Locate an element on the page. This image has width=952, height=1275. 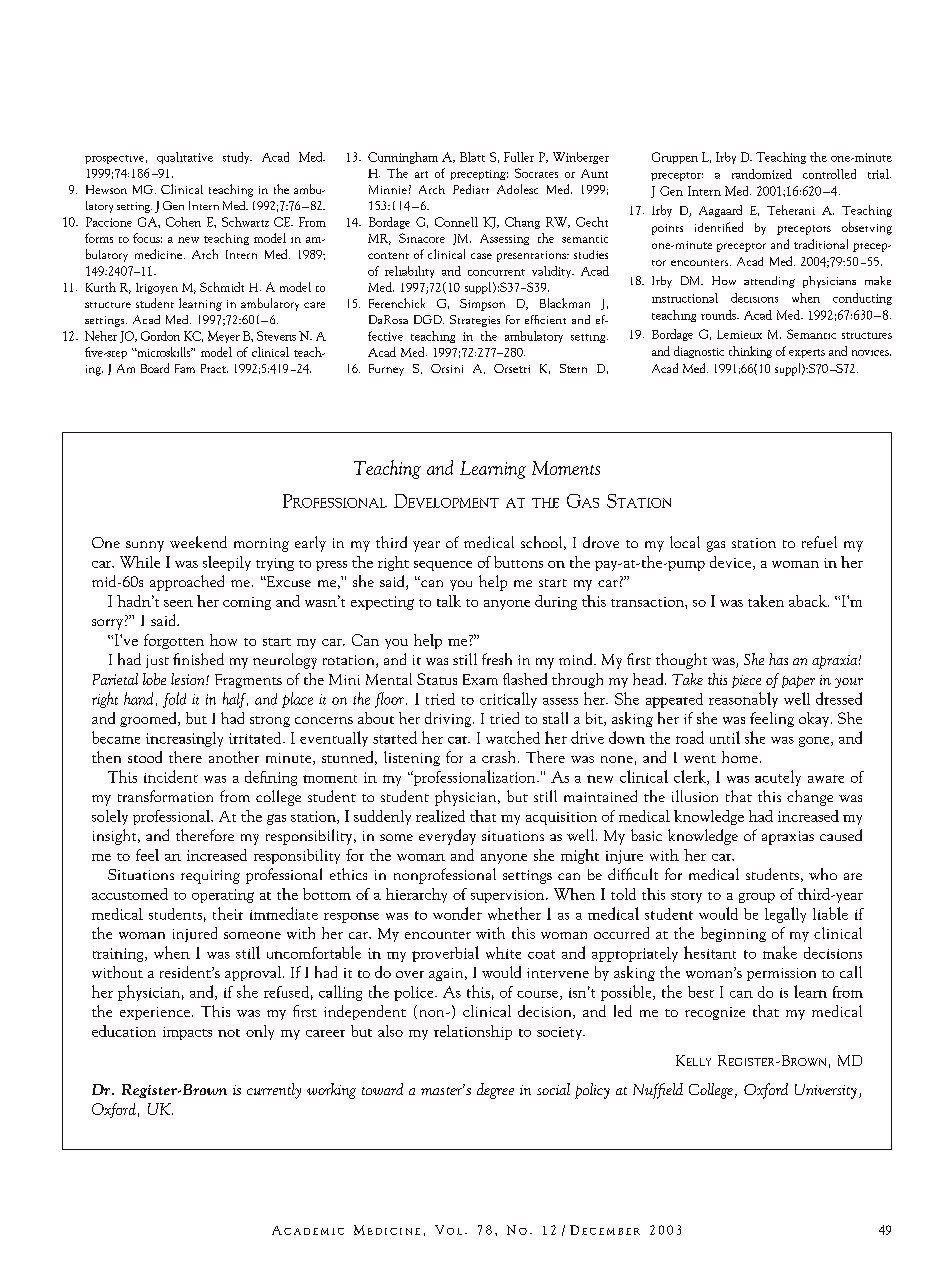
Pediatr is located at coordinates (471, 189).
